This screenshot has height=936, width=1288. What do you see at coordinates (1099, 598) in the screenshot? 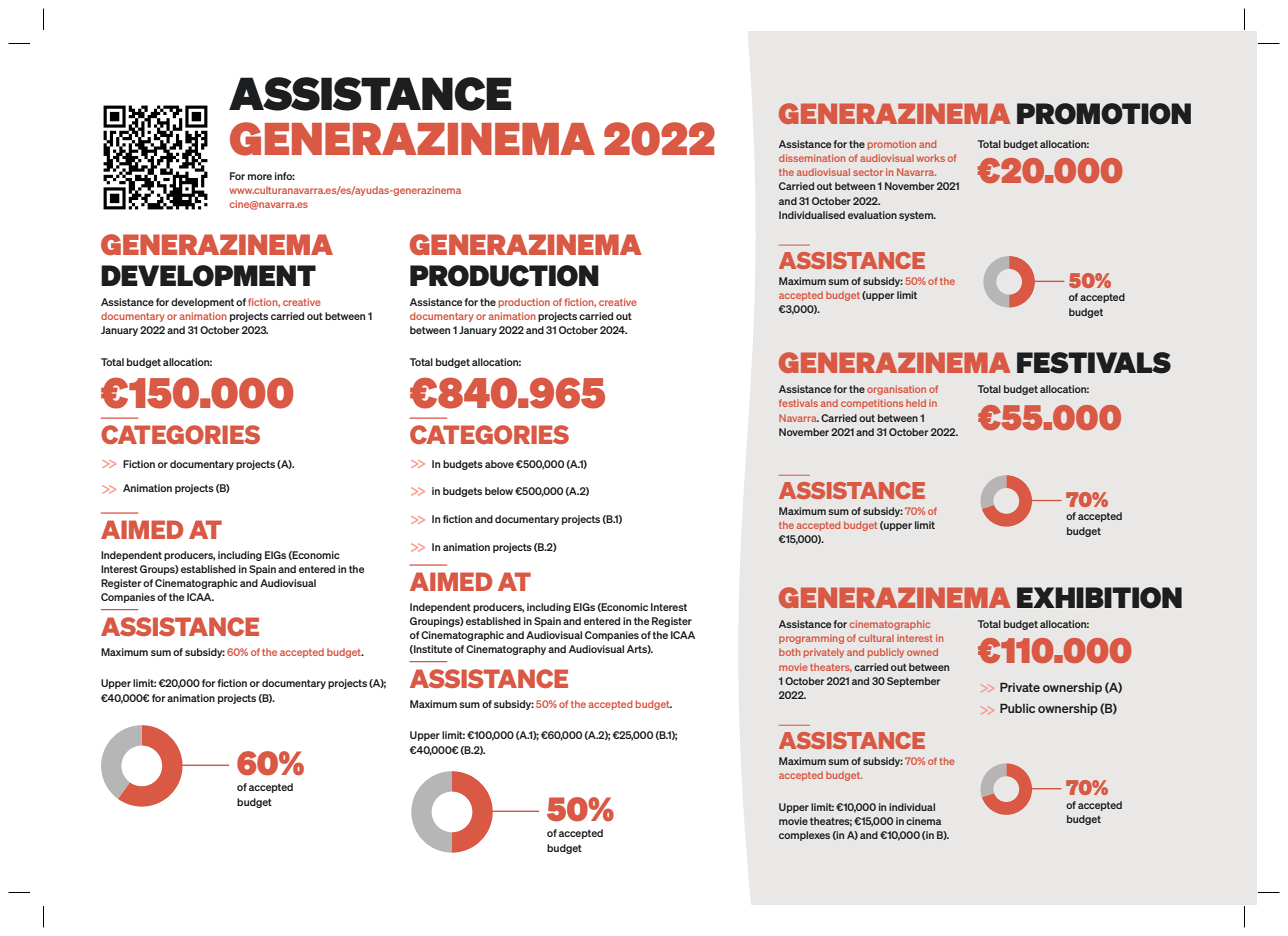
I see `EXHIBITION` at bounding box center [1099, 598].
